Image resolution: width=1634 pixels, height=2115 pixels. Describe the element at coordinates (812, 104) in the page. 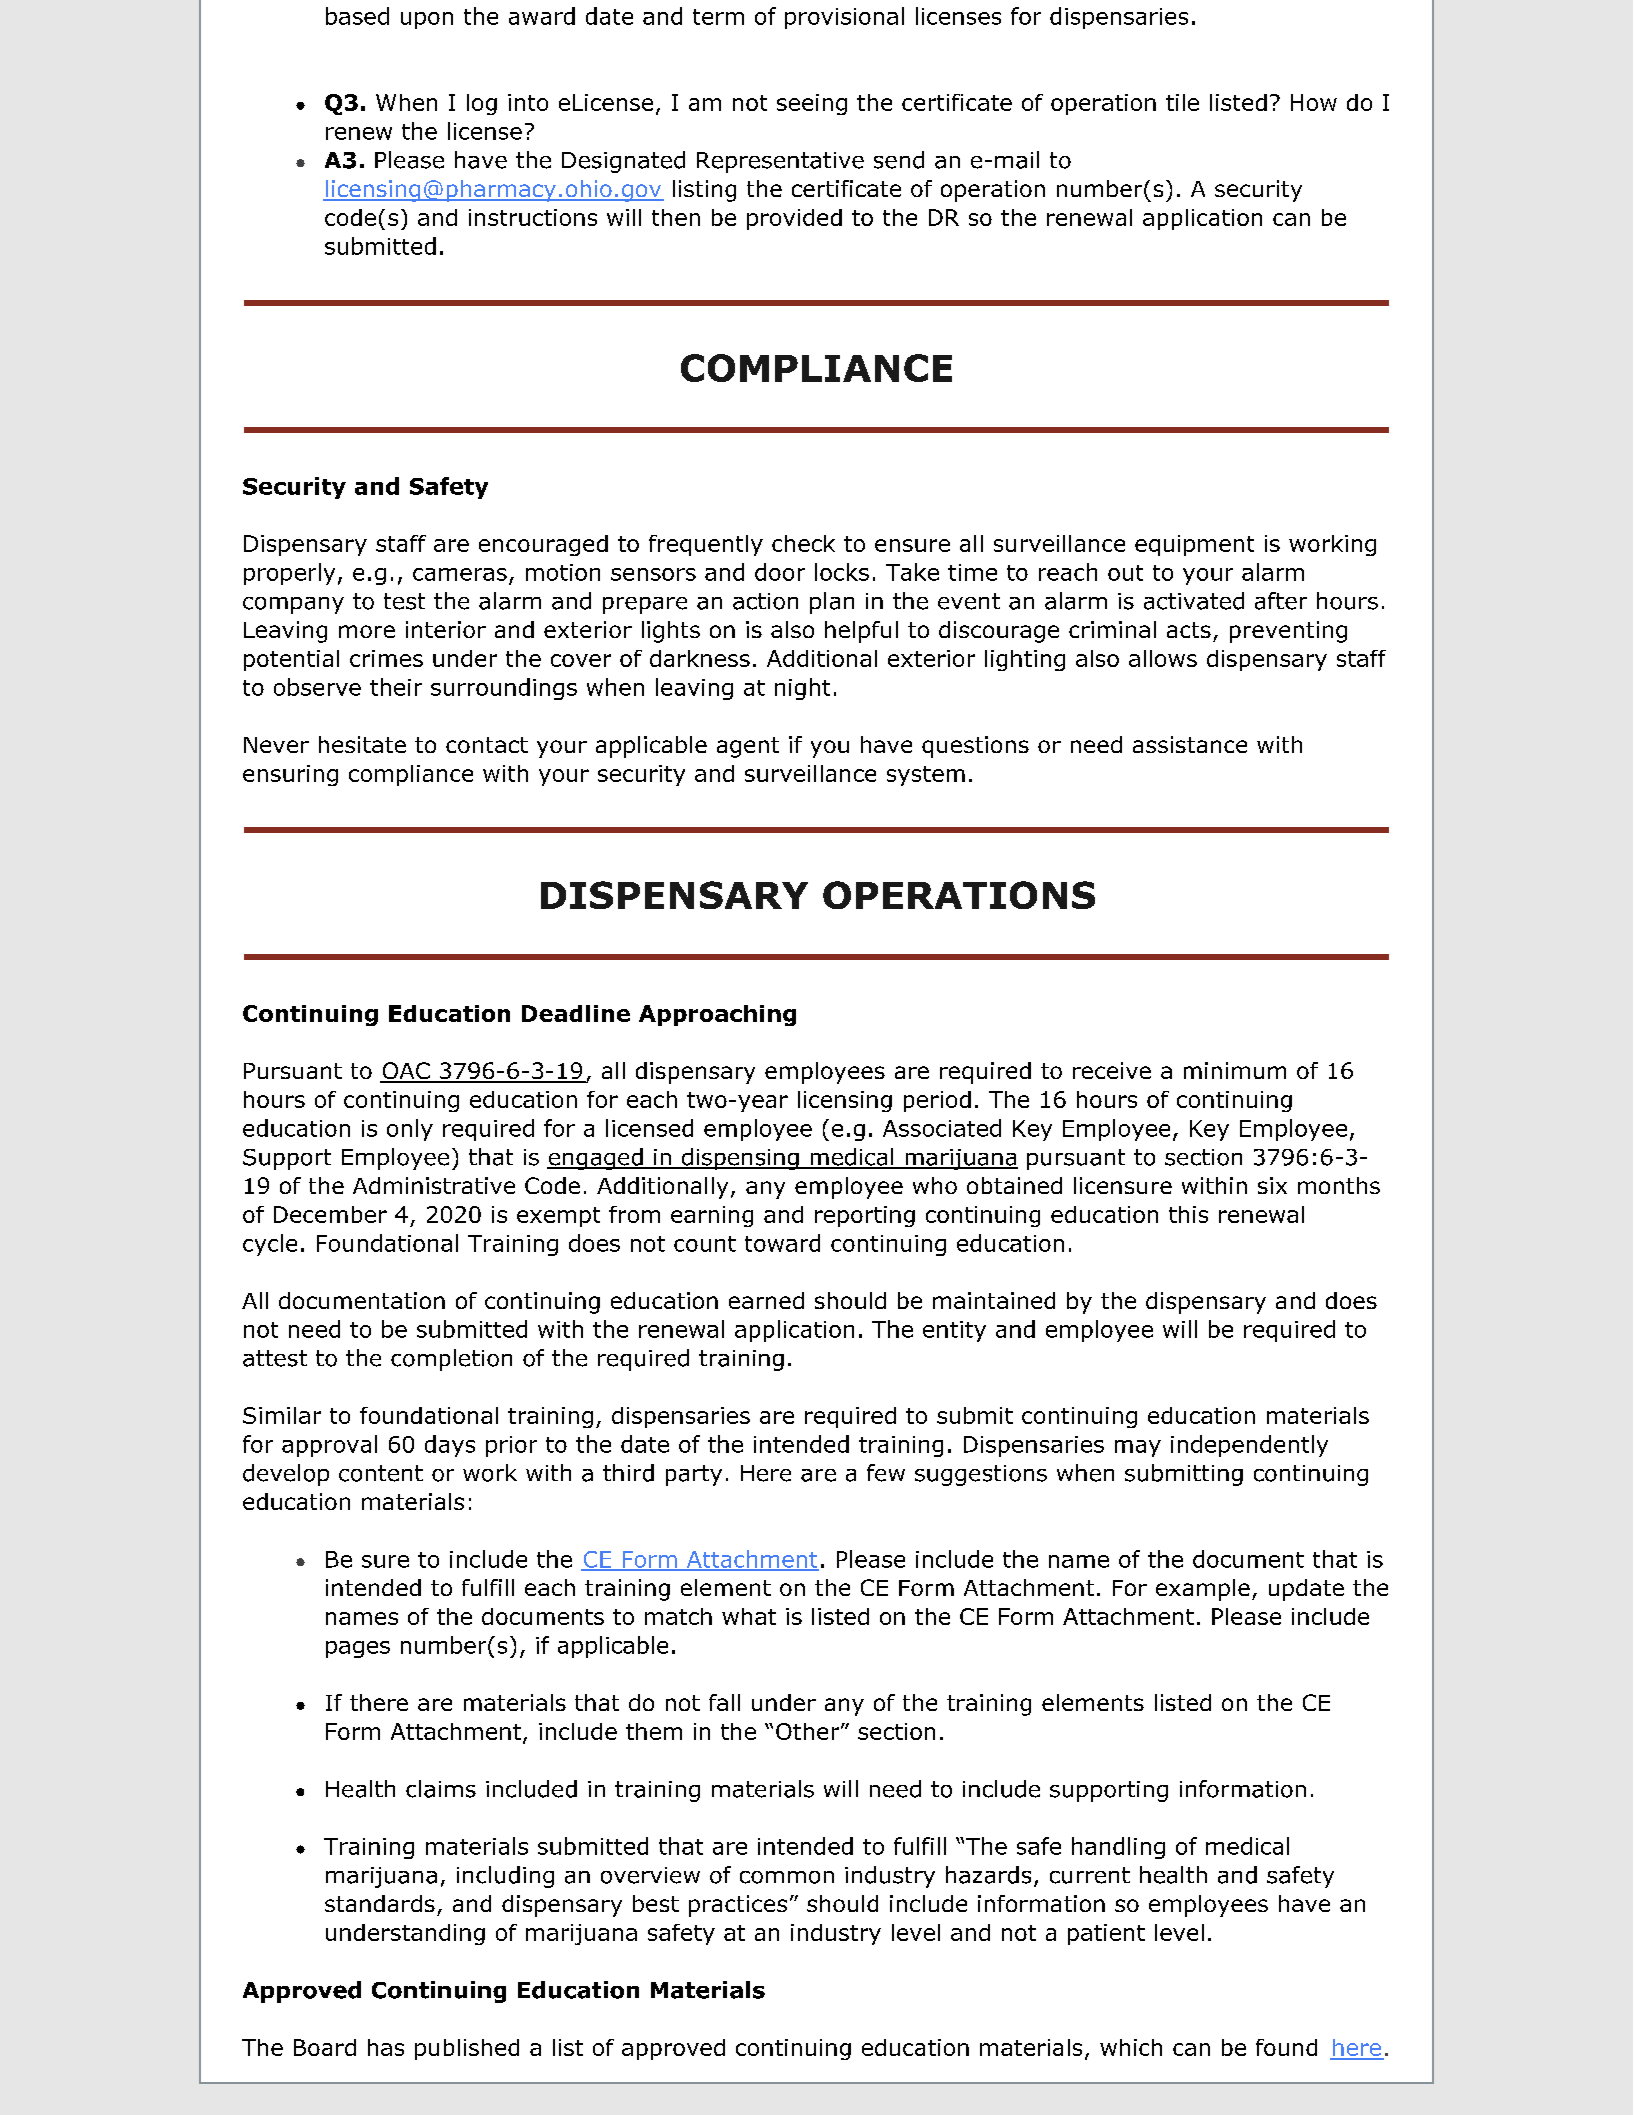

I see `seeing` at that location.
